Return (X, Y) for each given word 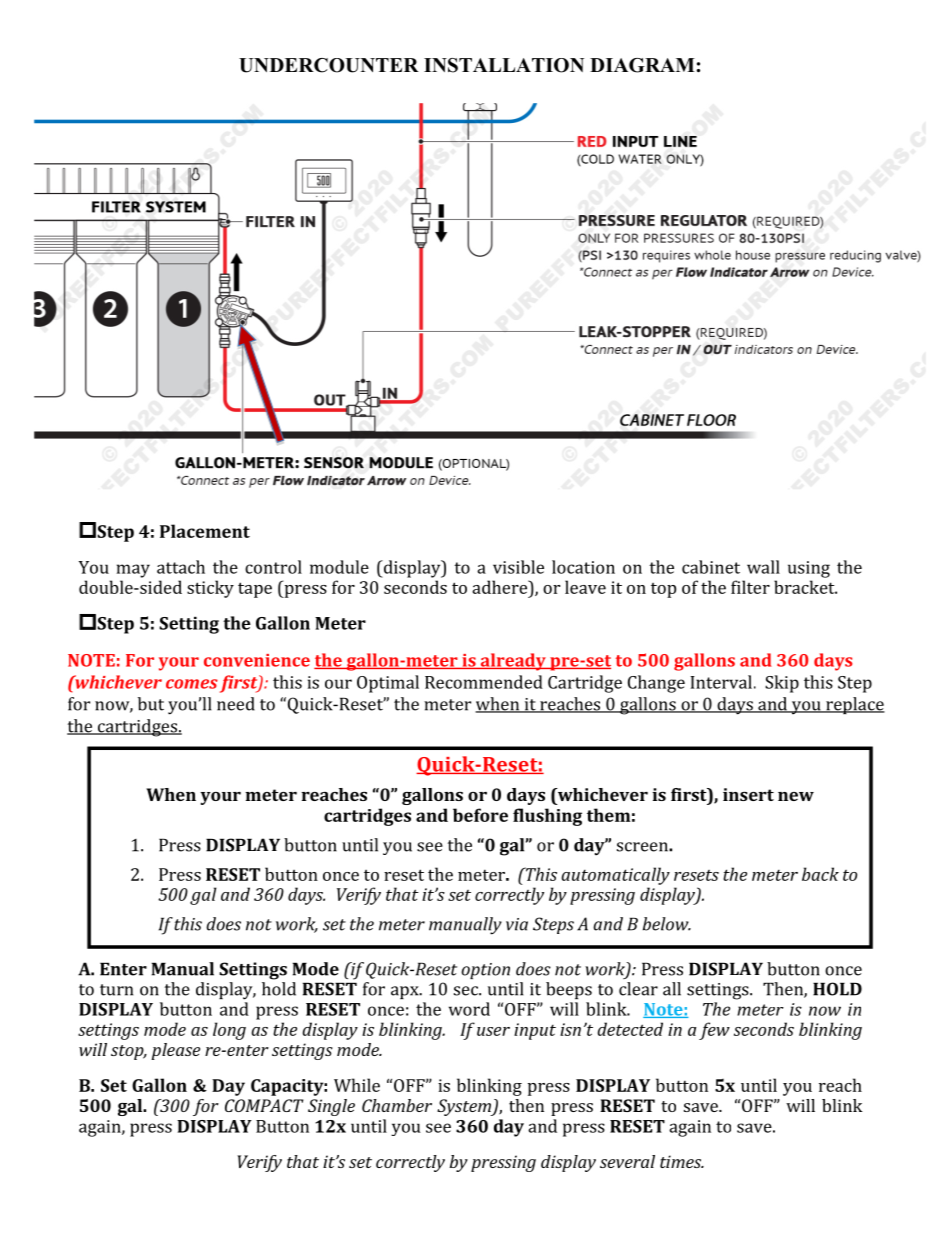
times (682, 1161)
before (480, 815)
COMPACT (264, 1105)
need (236, 704)
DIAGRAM (642, 65)
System (465, 1107)
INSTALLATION (504, 65)
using (809, 569)
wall (763, 567)
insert (748, 794)
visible (518, 567)
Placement (205, 531)
